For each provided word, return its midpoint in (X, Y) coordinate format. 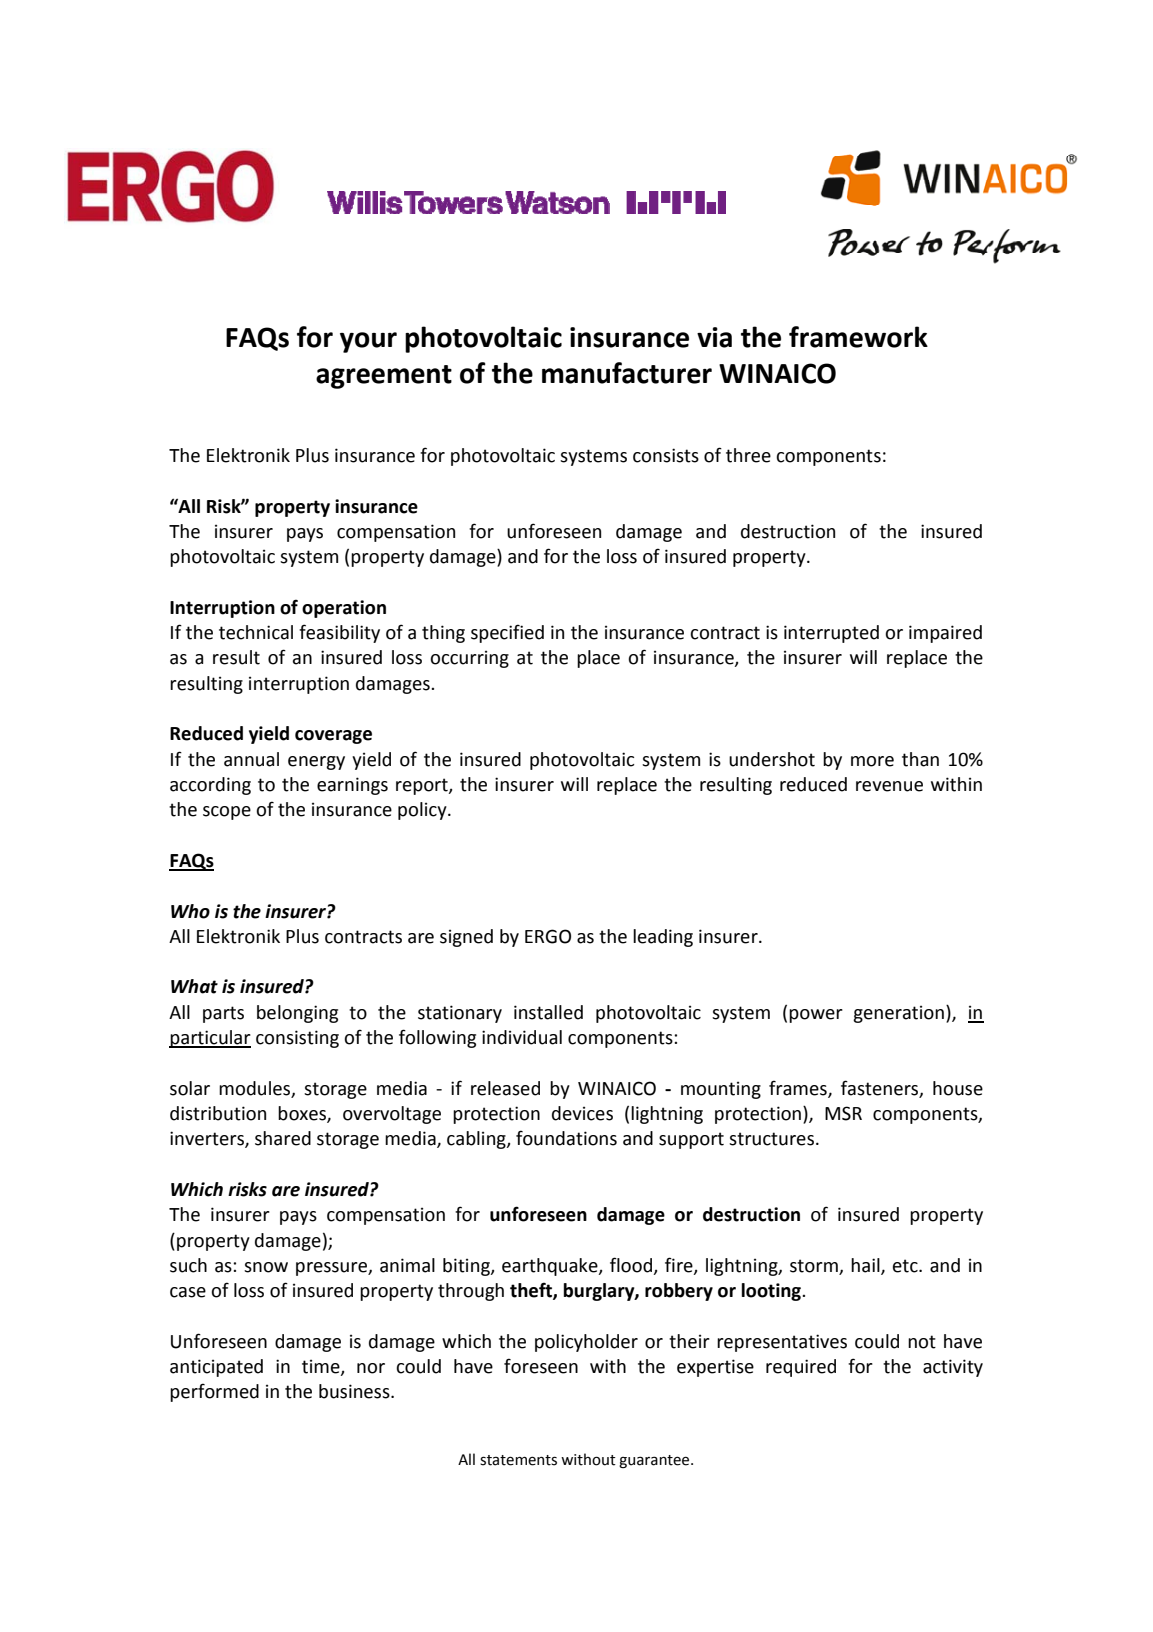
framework (858, 337)
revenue (889, 786)
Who (190, 911)
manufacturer (627, 373)
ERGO (548, 936)
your (368, 342)
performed (214, 1392)
